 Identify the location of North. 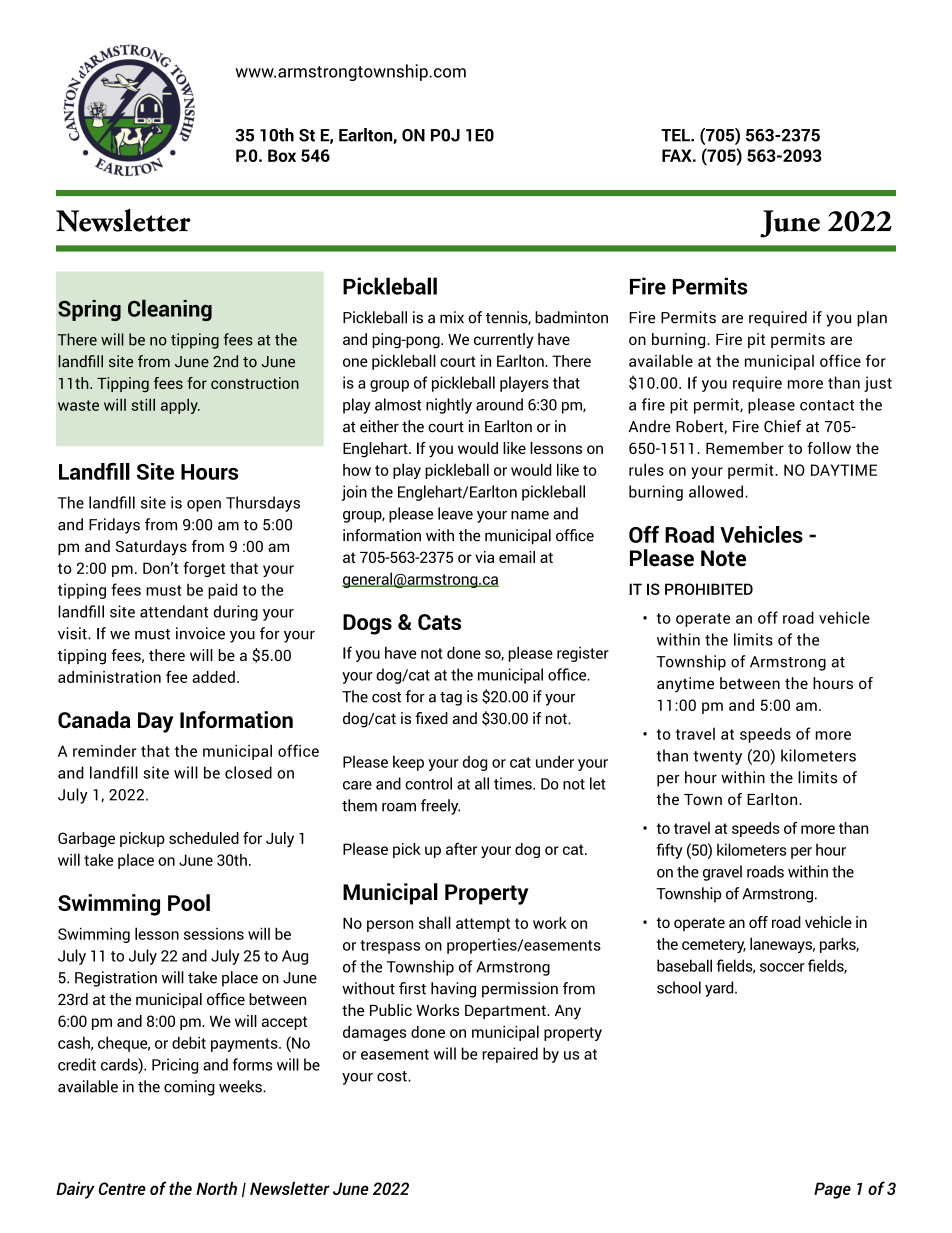
(216, 1188).
